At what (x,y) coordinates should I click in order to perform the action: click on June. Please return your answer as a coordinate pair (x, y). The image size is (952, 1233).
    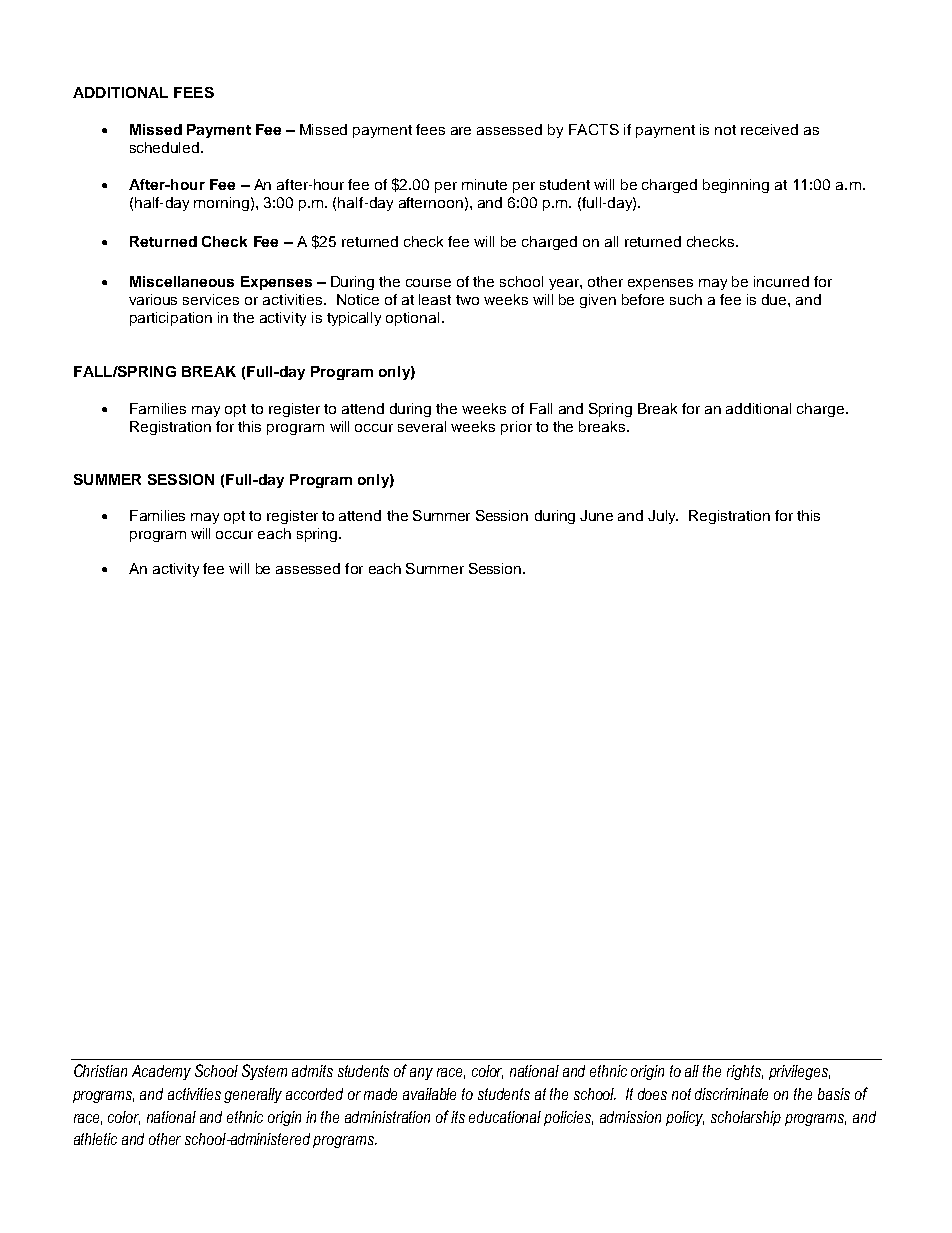
    Looking at the image, I should click on (596, 515).
